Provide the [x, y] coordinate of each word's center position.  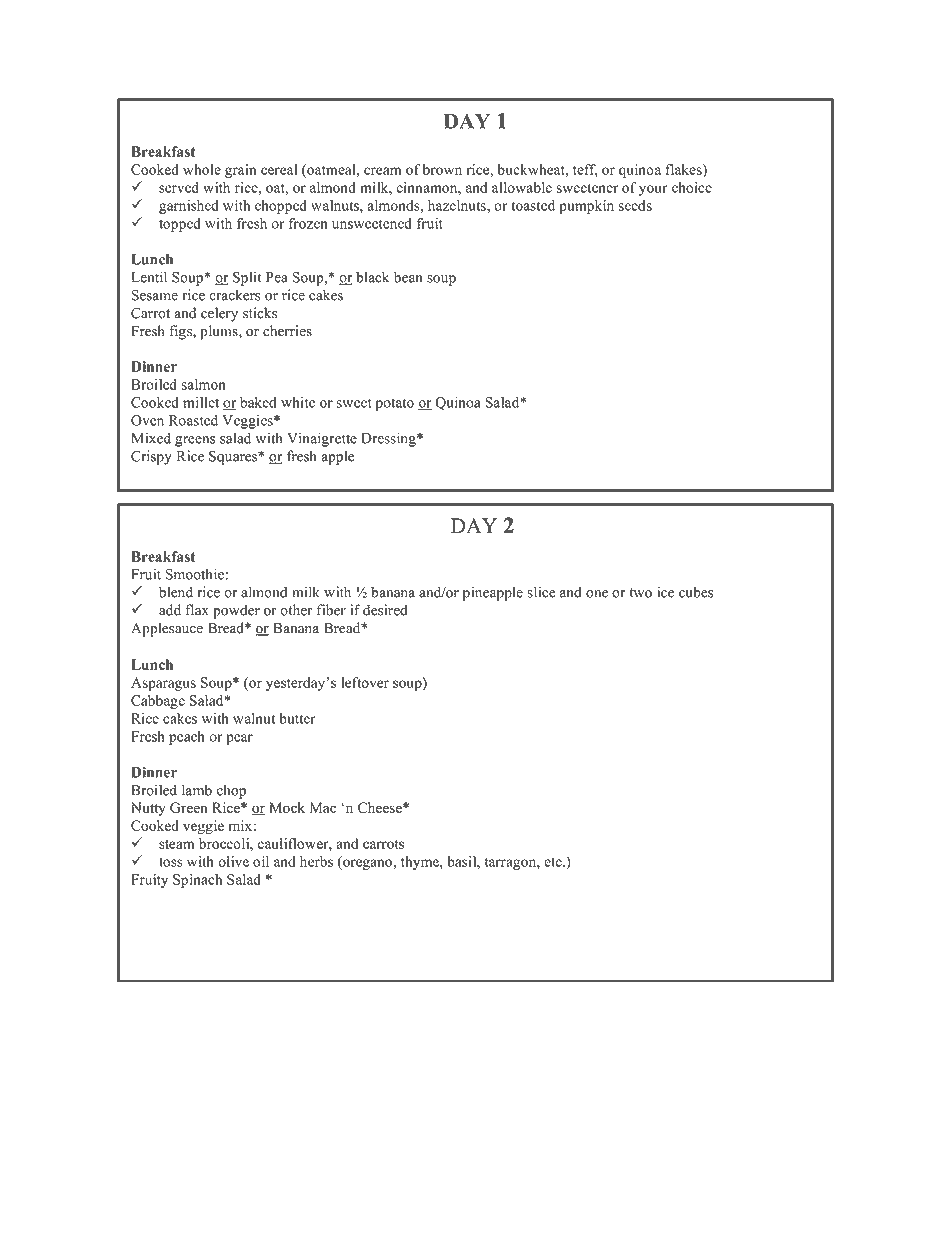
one [597, 594]
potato [395, 404]
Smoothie [194, 574]
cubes [696, 592]
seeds [635, 205]
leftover [365, 682]
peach [187, 738]
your [653, 190]
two [640, 593]
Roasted [193, 420]
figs [181, 332]
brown [442, 169]
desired [385, 610]
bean [408, 277]
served [179, 187]
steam [176, 844]
